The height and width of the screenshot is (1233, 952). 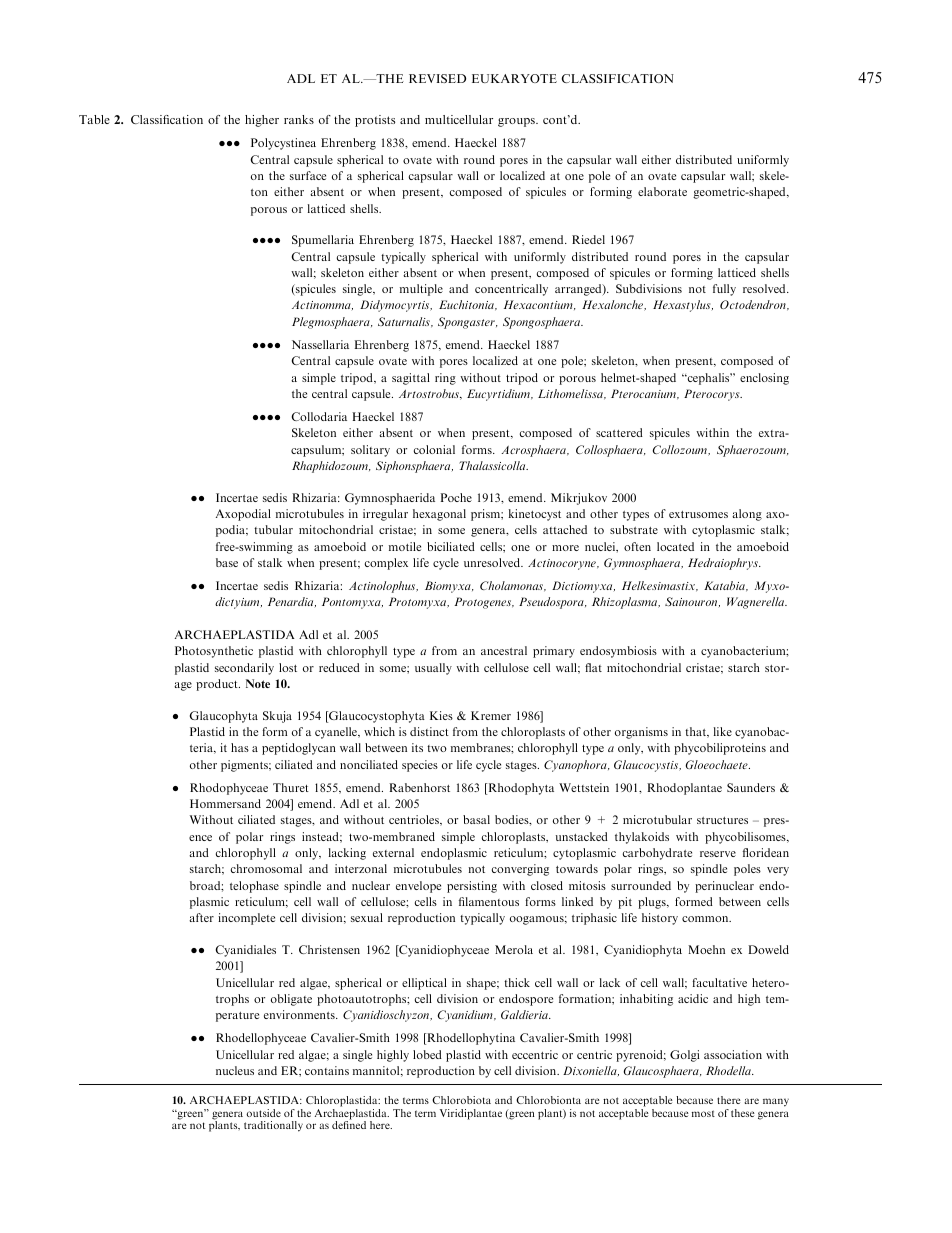 I want to click on outside, so click(x=263, y=1113).
